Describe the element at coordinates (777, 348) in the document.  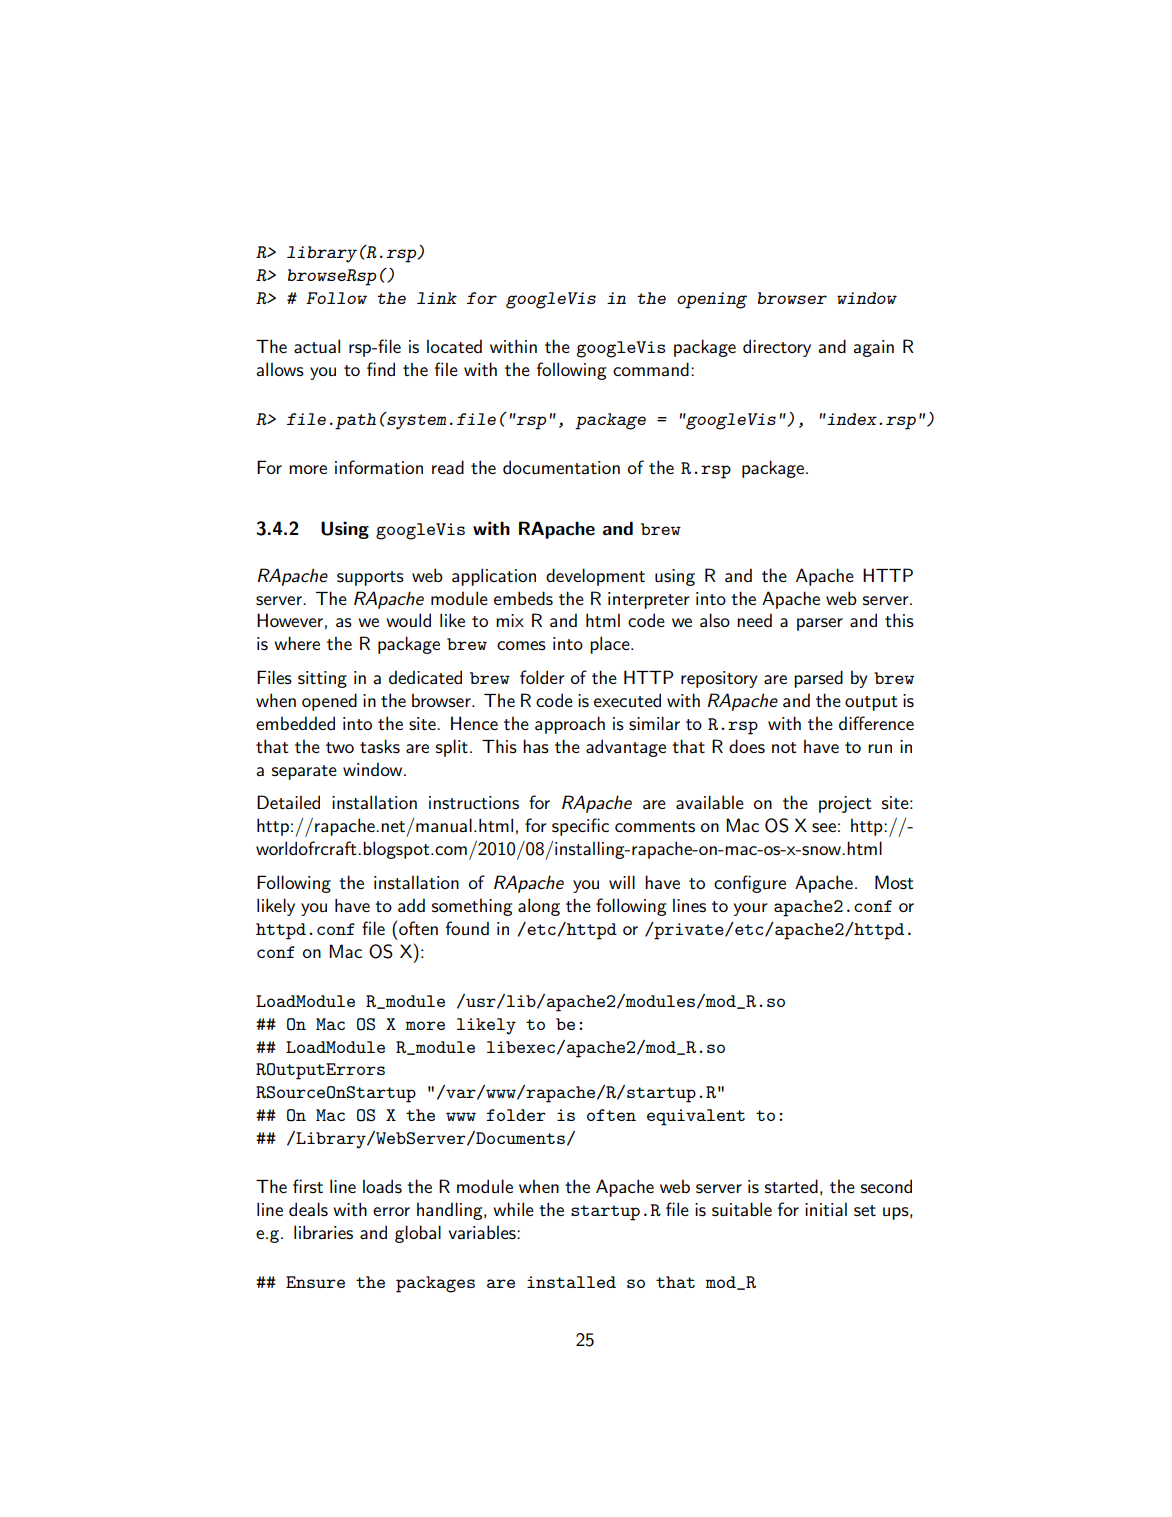
I see `directory` at that location.
